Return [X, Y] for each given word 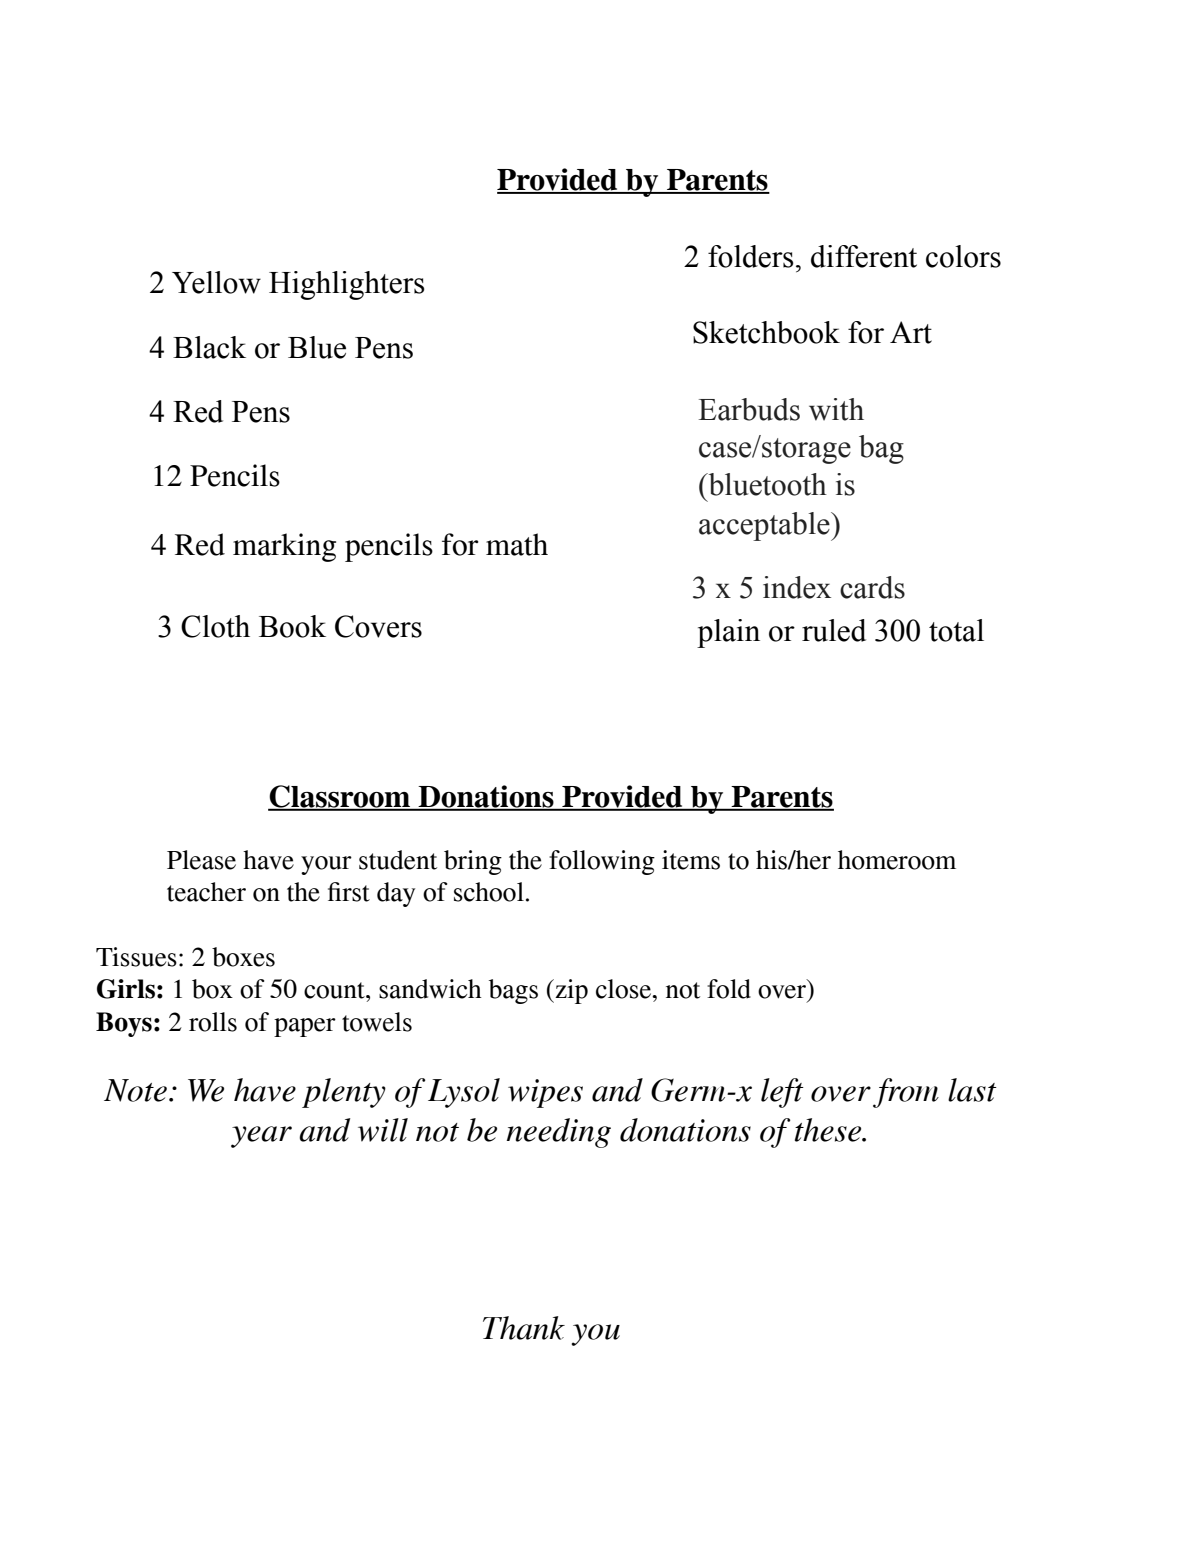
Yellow [216, 282]
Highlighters [347, 285]
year [261, 1137]
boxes [243, 957]
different [864, 256]
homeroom [897, 860]
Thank [524, 1328]
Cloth [215, 626]
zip [570, 991]
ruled [834, 630]
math [517, 544]
